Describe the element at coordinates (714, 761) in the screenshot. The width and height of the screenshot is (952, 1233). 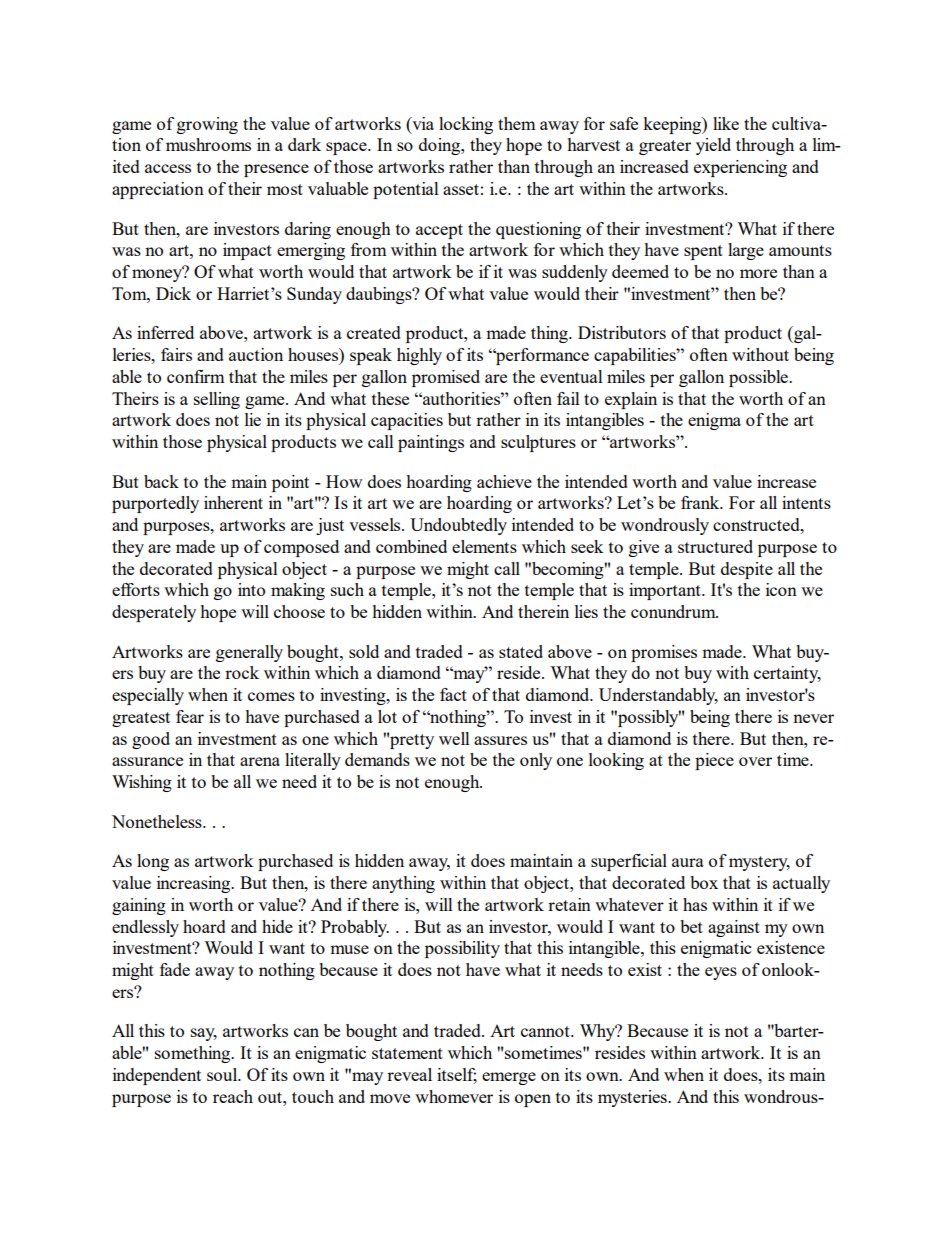
I see `piece` at that location.
